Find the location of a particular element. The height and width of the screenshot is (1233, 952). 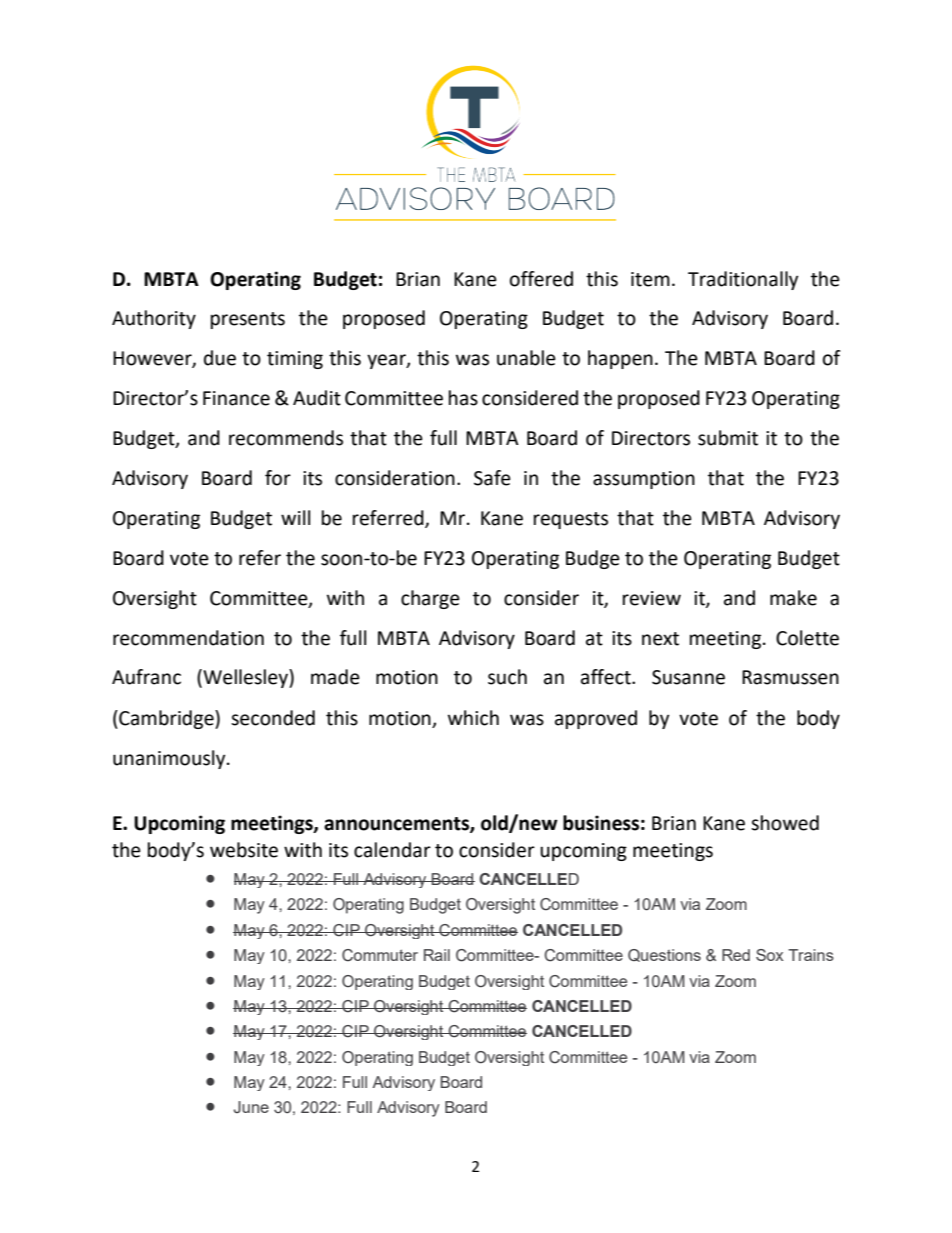

for is located at coordinates (278, 478).
